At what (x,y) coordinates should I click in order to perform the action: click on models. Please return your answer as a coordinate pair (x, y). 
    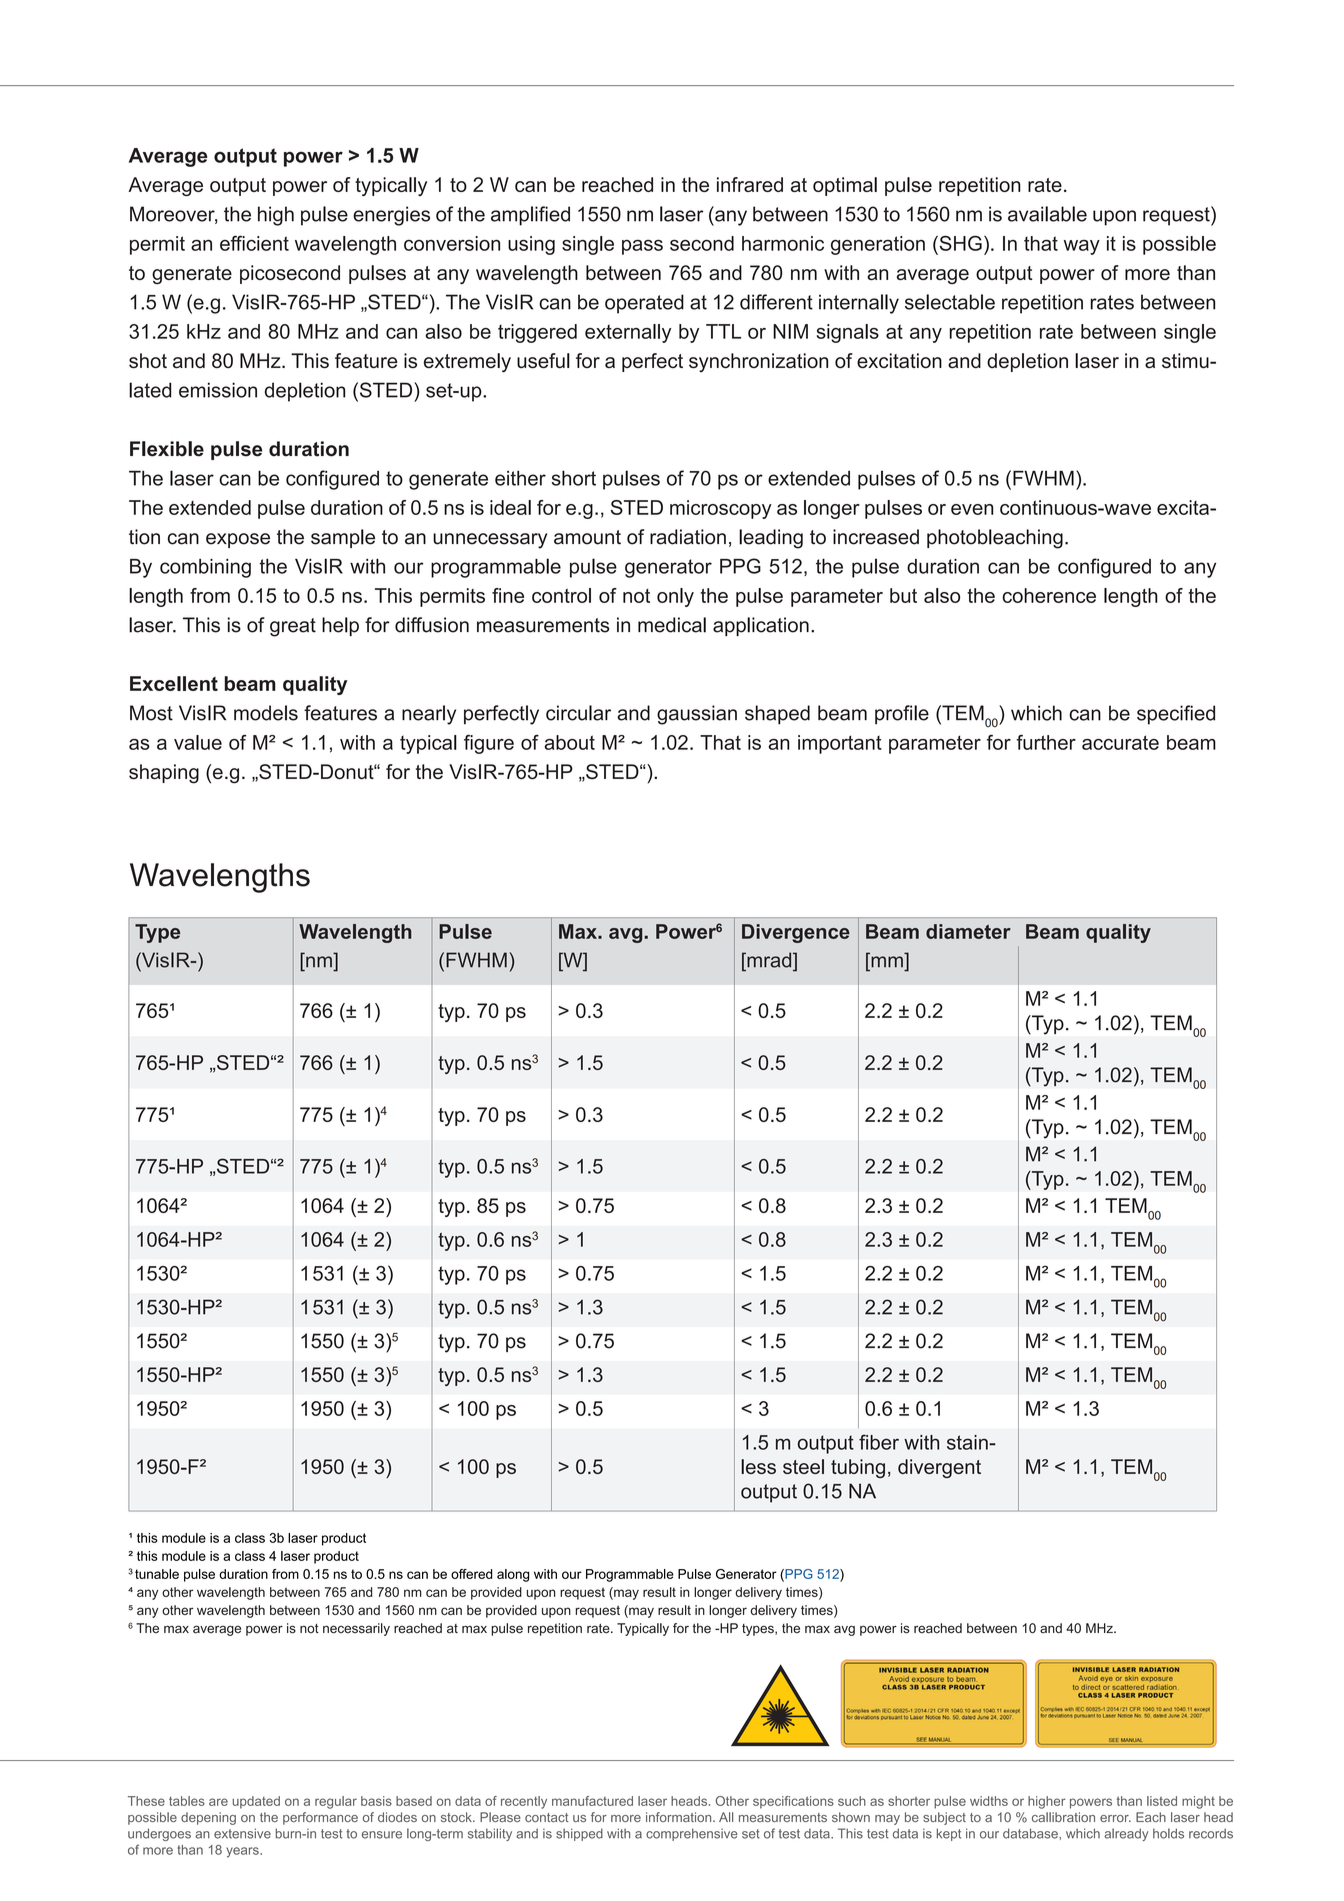
    Looking at the image, I should click on (266, 713).
